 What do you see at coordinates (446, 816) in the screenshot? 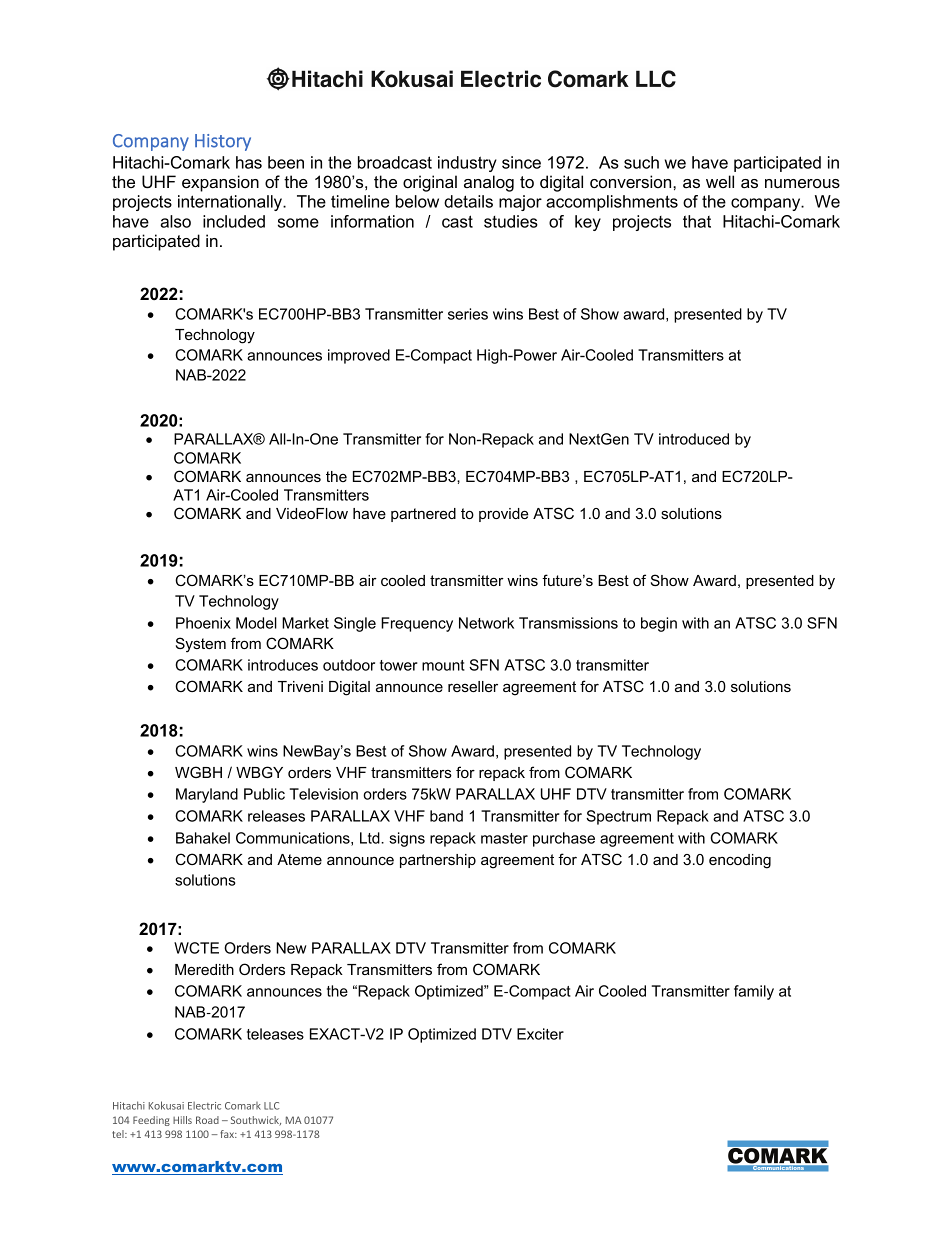
I see `band` at bounding box center [446, 816].
